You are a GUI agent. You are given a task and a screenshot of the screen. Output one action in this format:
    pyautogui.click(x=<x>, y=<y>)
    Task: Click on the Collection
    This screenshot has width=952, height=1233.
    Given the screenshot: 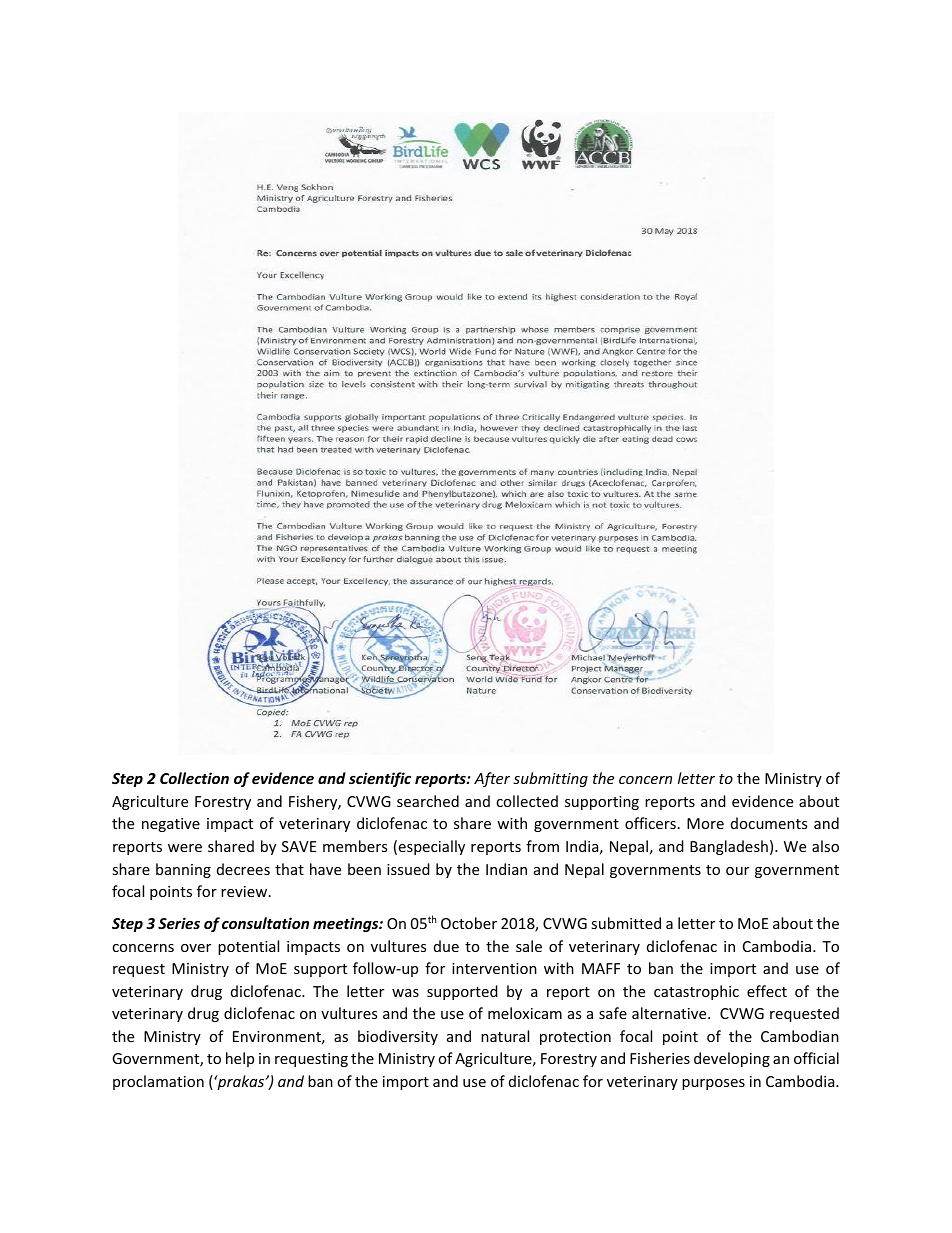 What is the action you would take?
    pyautogui.click(x=194, y=778)
